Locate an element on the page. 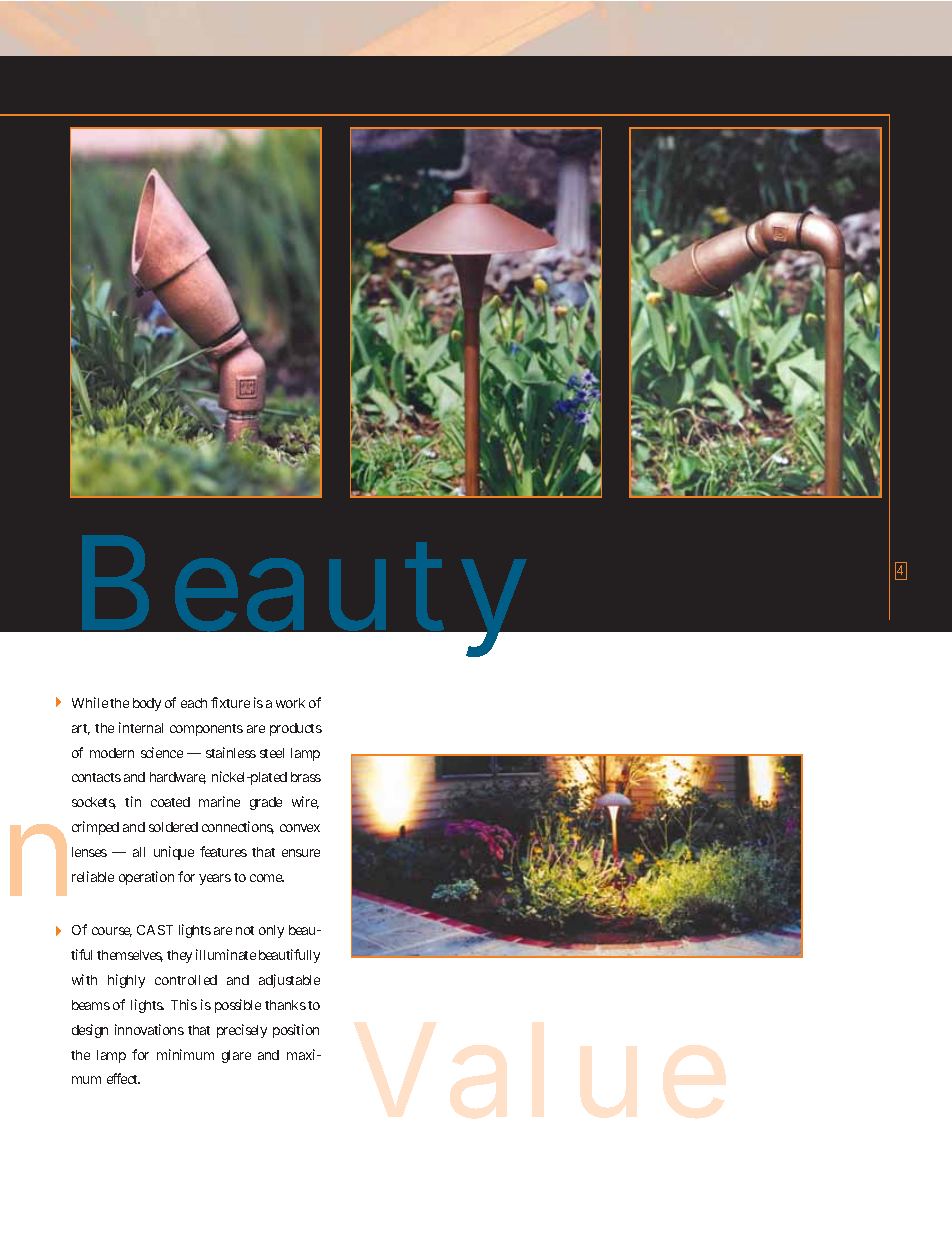 The height and width of the image is (1233, 952). minimum is located at coordinates (185, 1054).
